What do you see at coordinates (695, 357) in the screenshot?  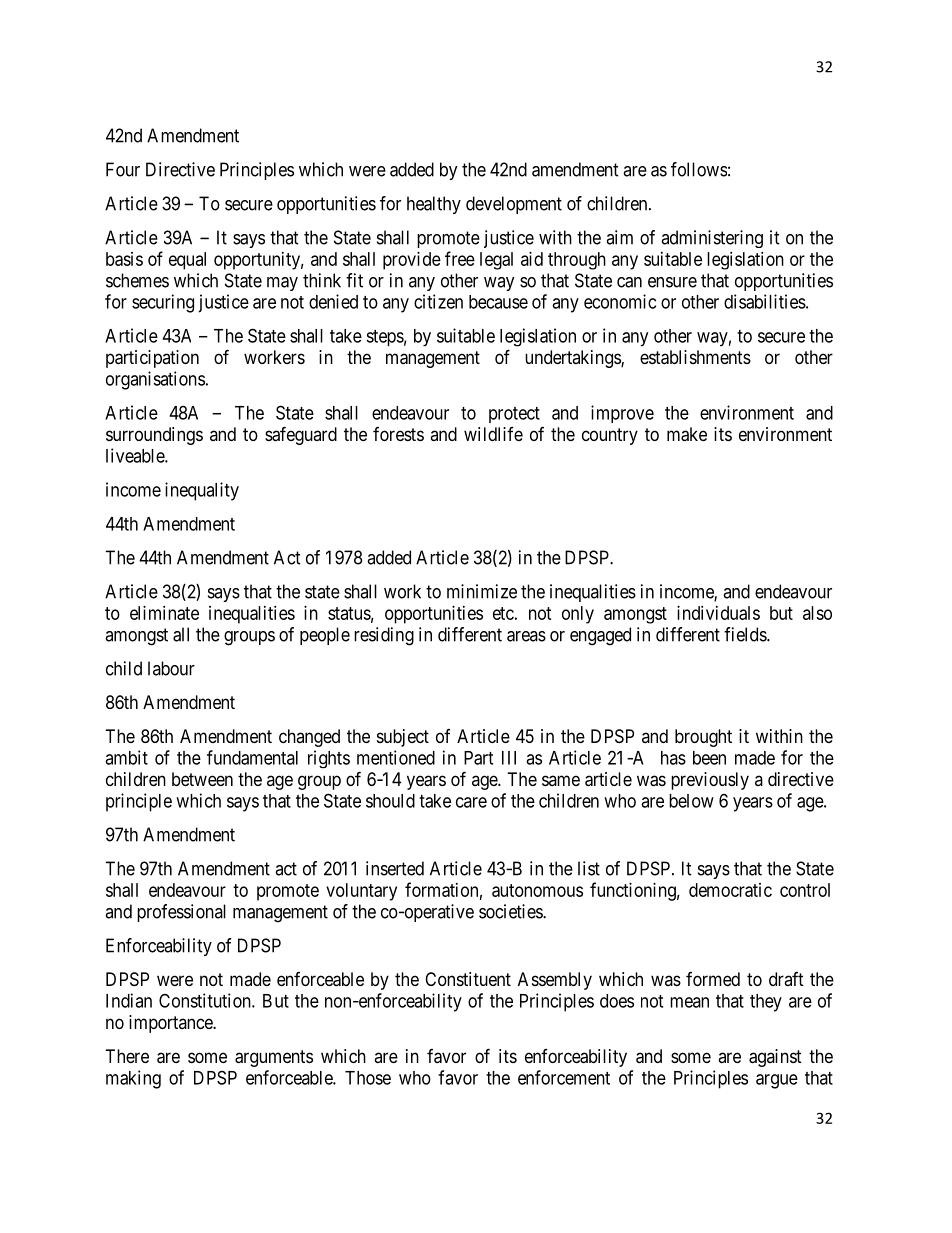 I see `establishments` at bounding box center [695, 357].
